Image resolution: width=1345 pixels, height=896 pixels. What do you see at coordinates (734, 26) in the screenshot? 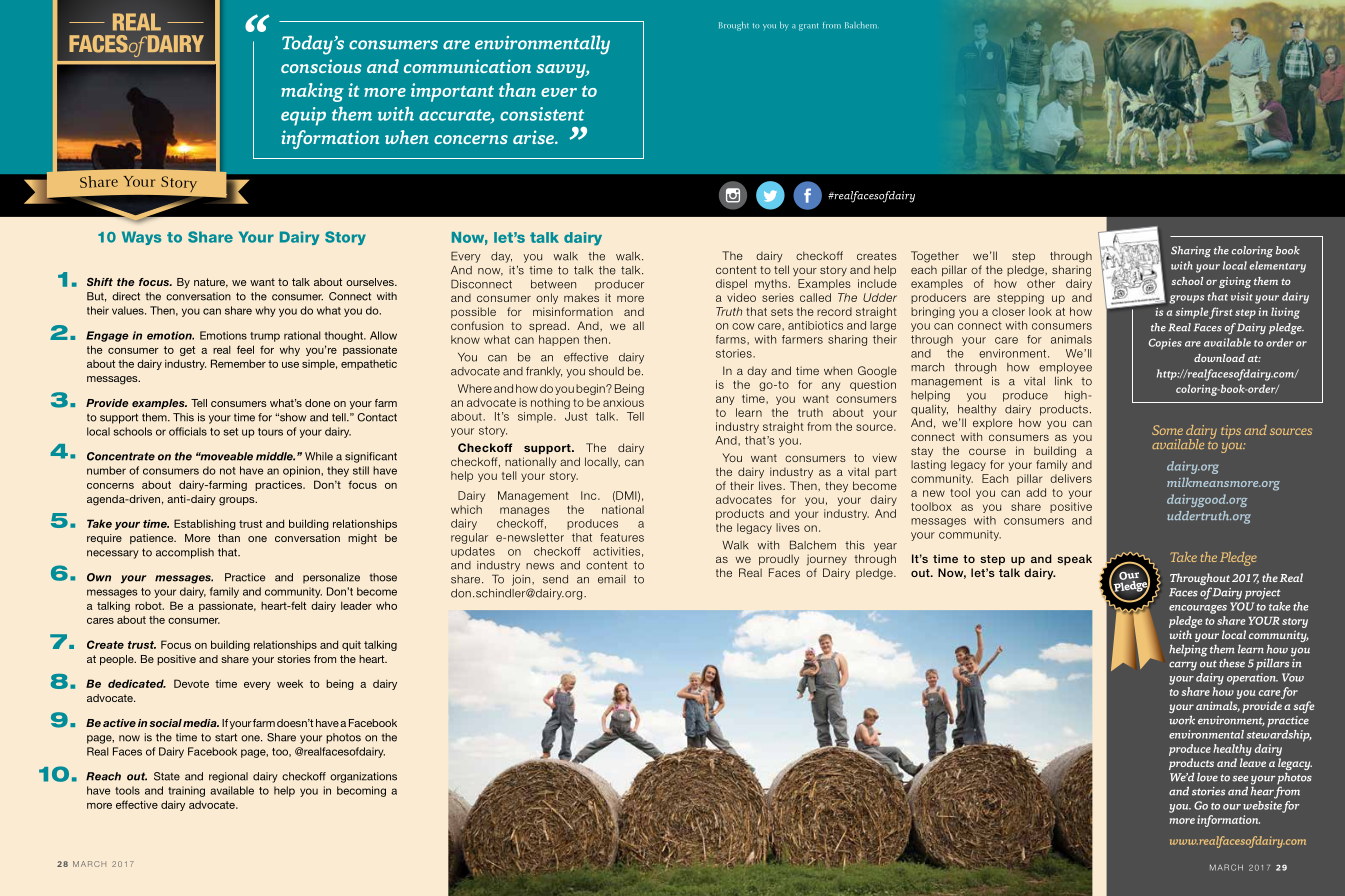
I see `Brought` at bounding box center [734, 26].
